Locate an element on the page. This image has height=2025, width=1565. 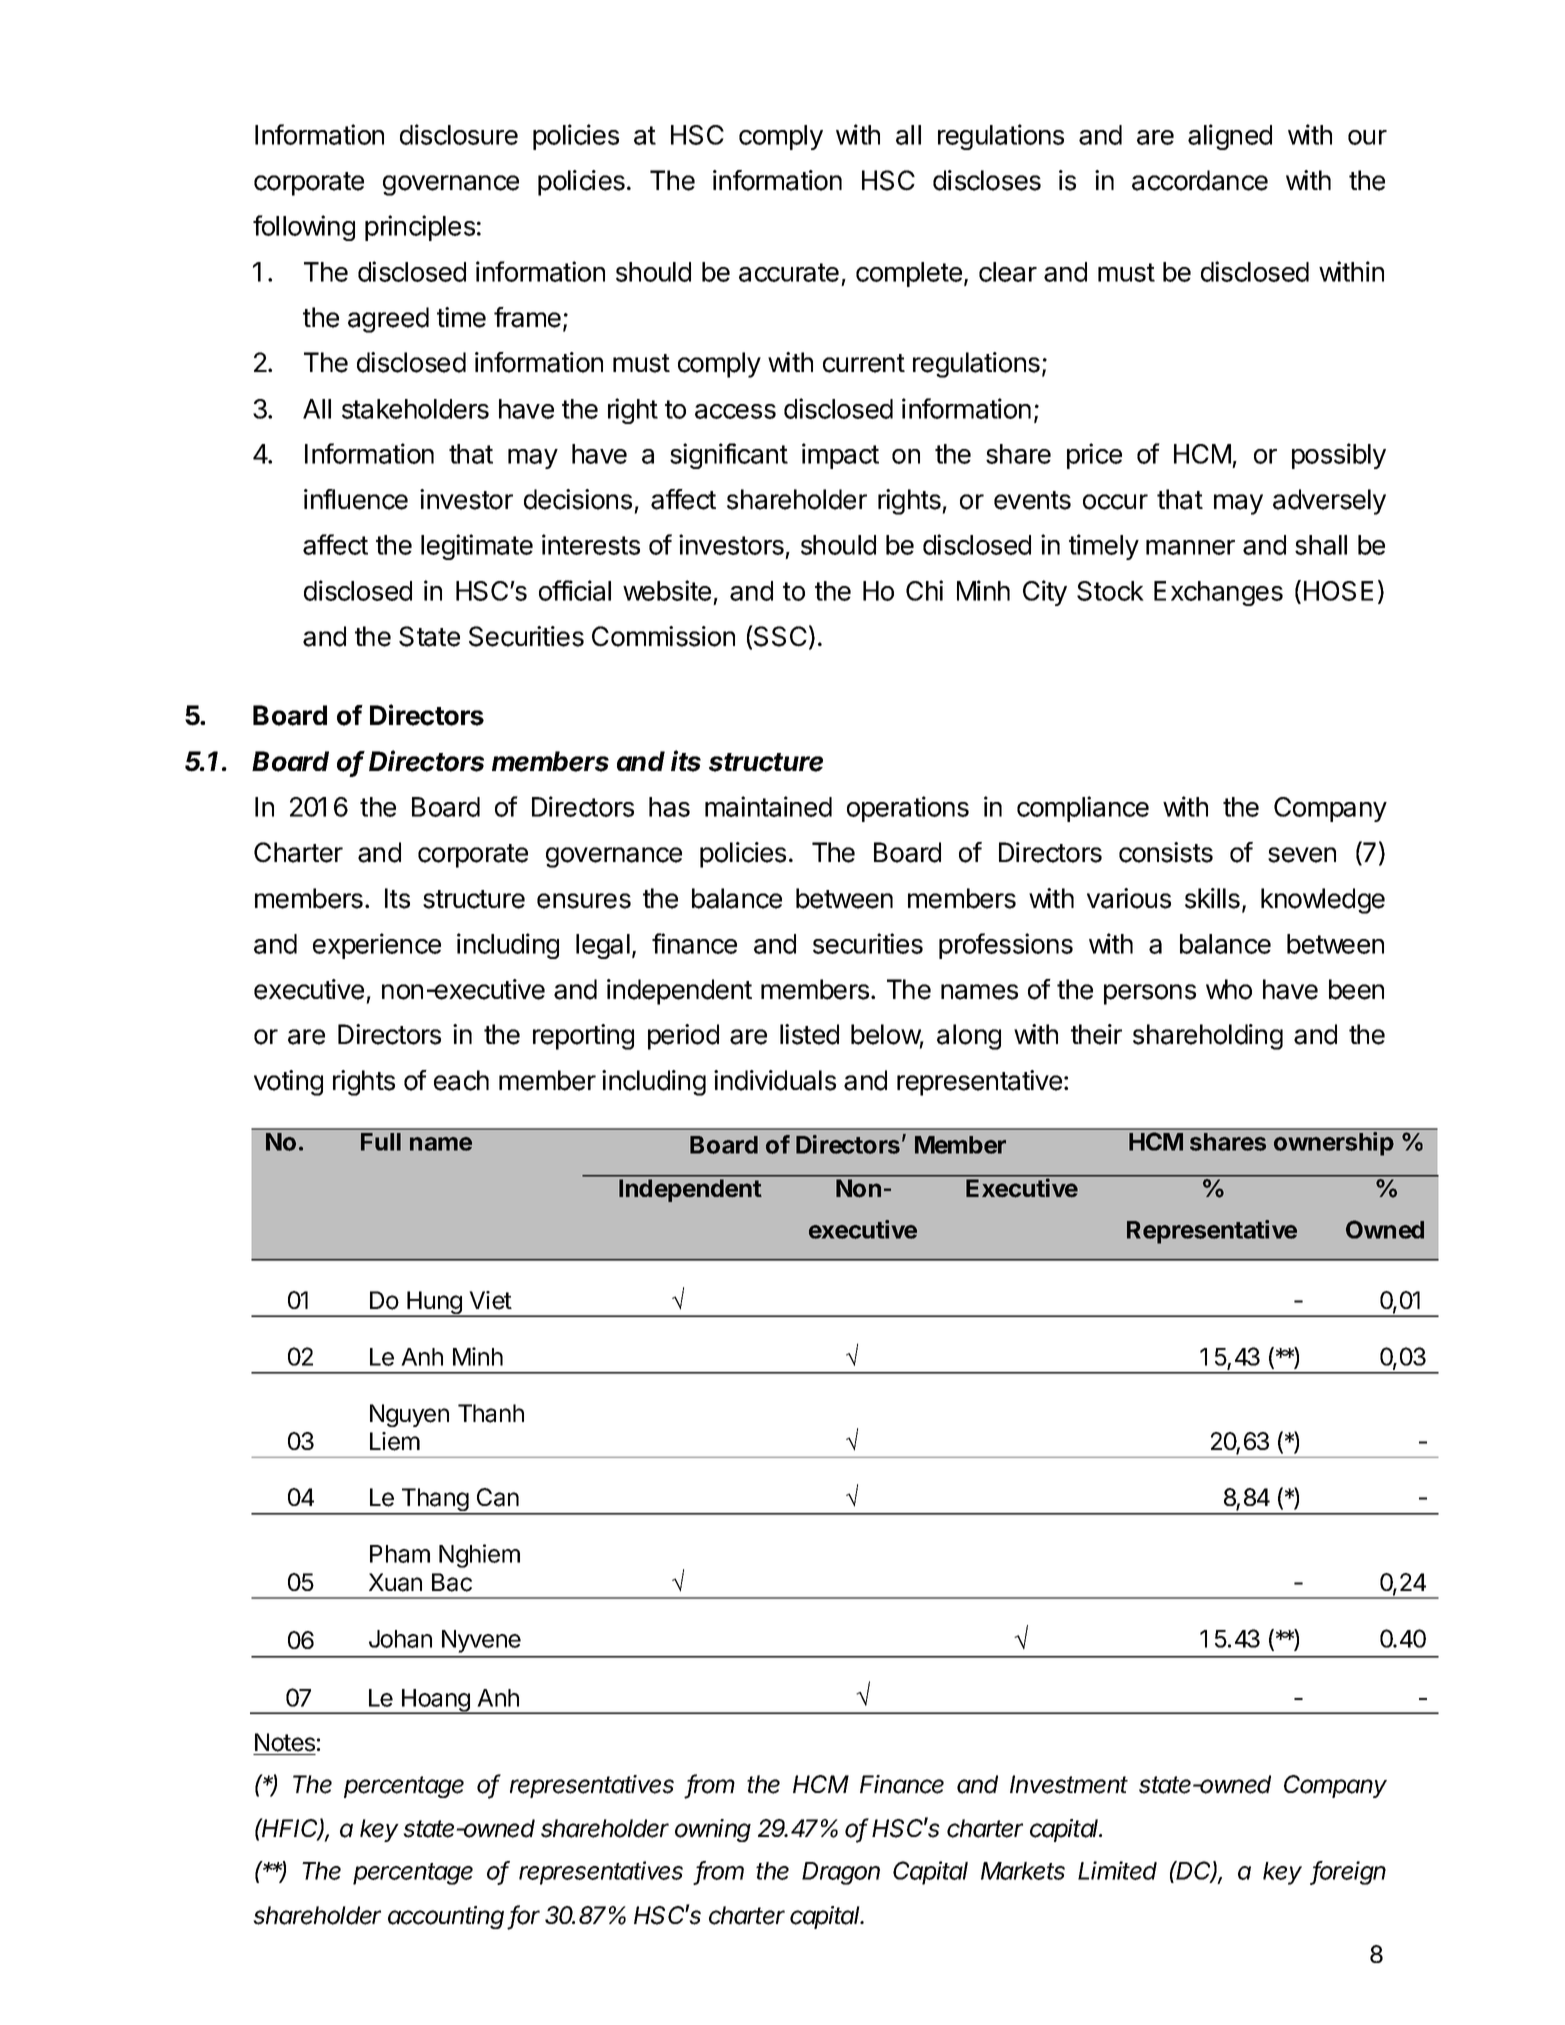
accordance is located at coordinates (1200, 180).
